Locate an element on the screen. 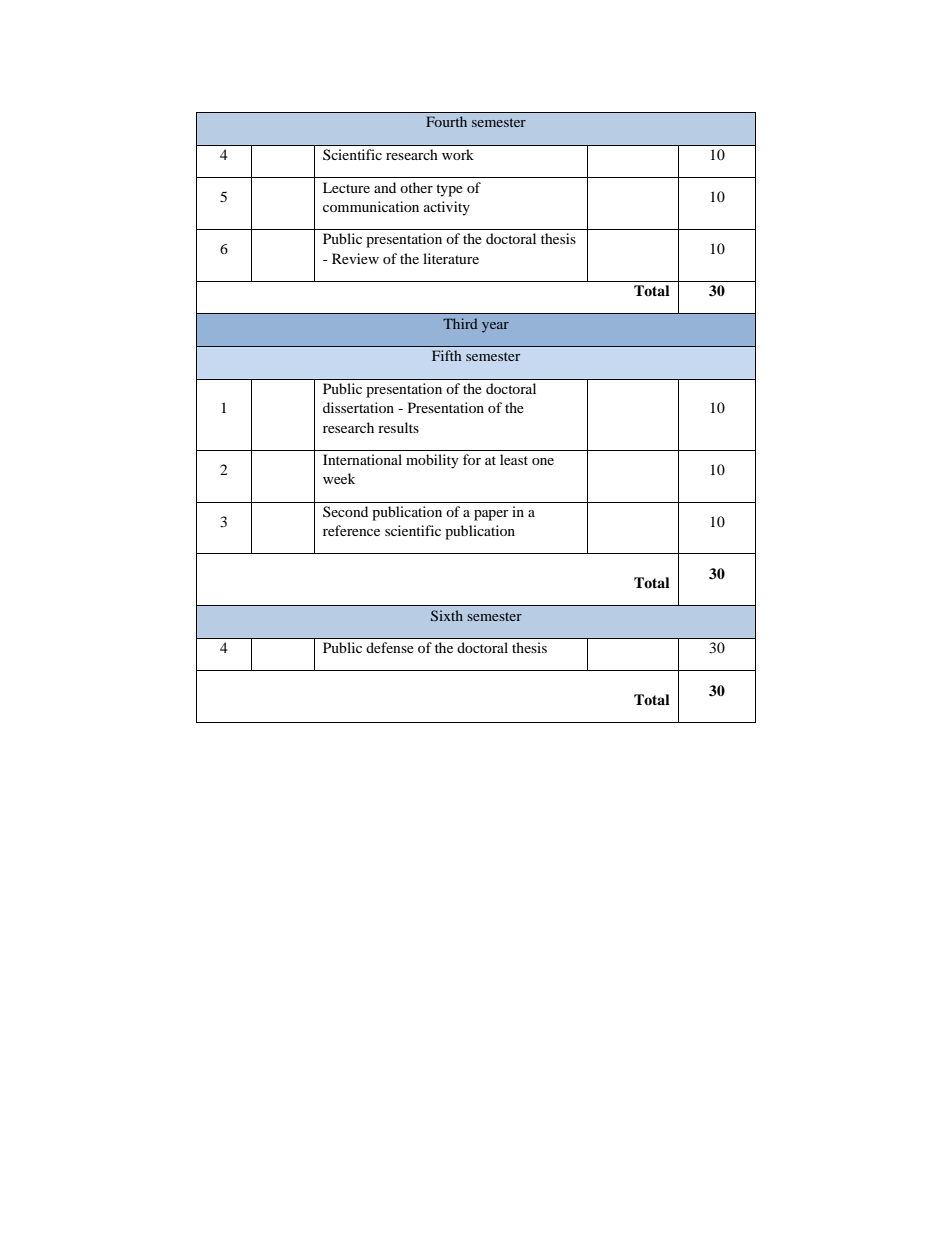  Second is located at coordinates (345, 511).
